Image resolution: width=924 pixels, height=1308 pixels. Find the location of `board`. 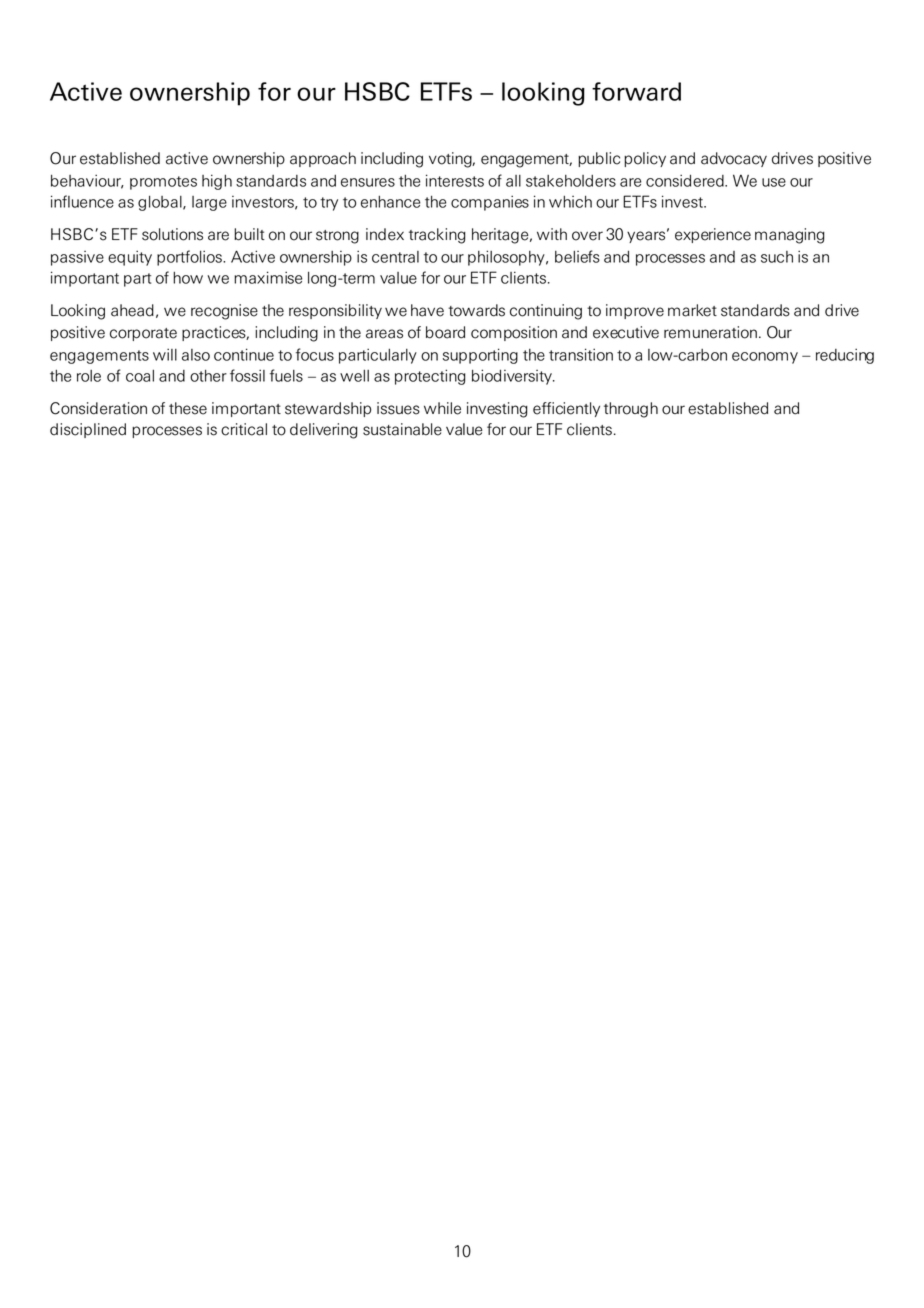

board is located at coordinates (445, 332).
